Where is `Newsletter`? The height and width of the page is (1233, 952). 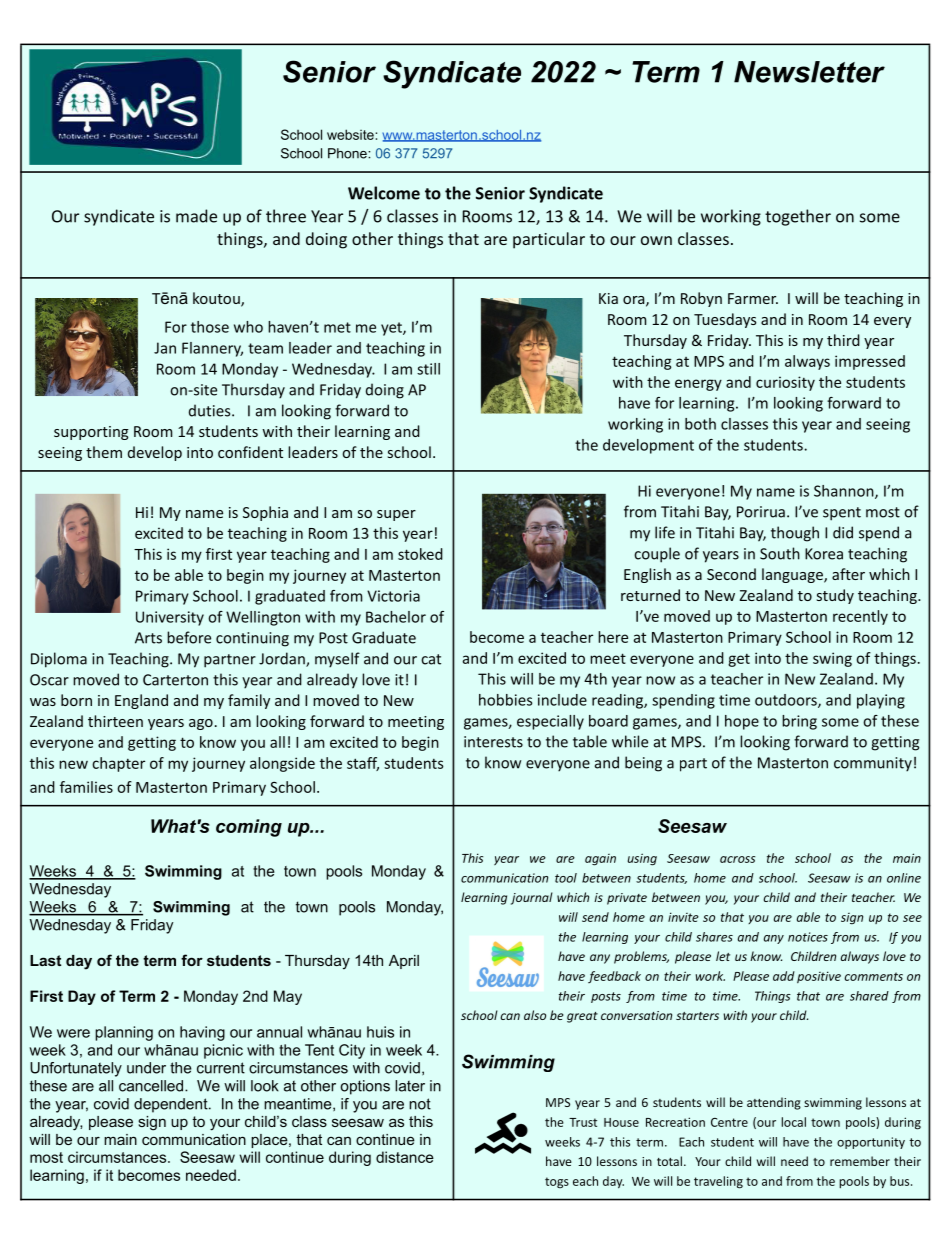 Newsletter is located at coordinates (809, 72).
